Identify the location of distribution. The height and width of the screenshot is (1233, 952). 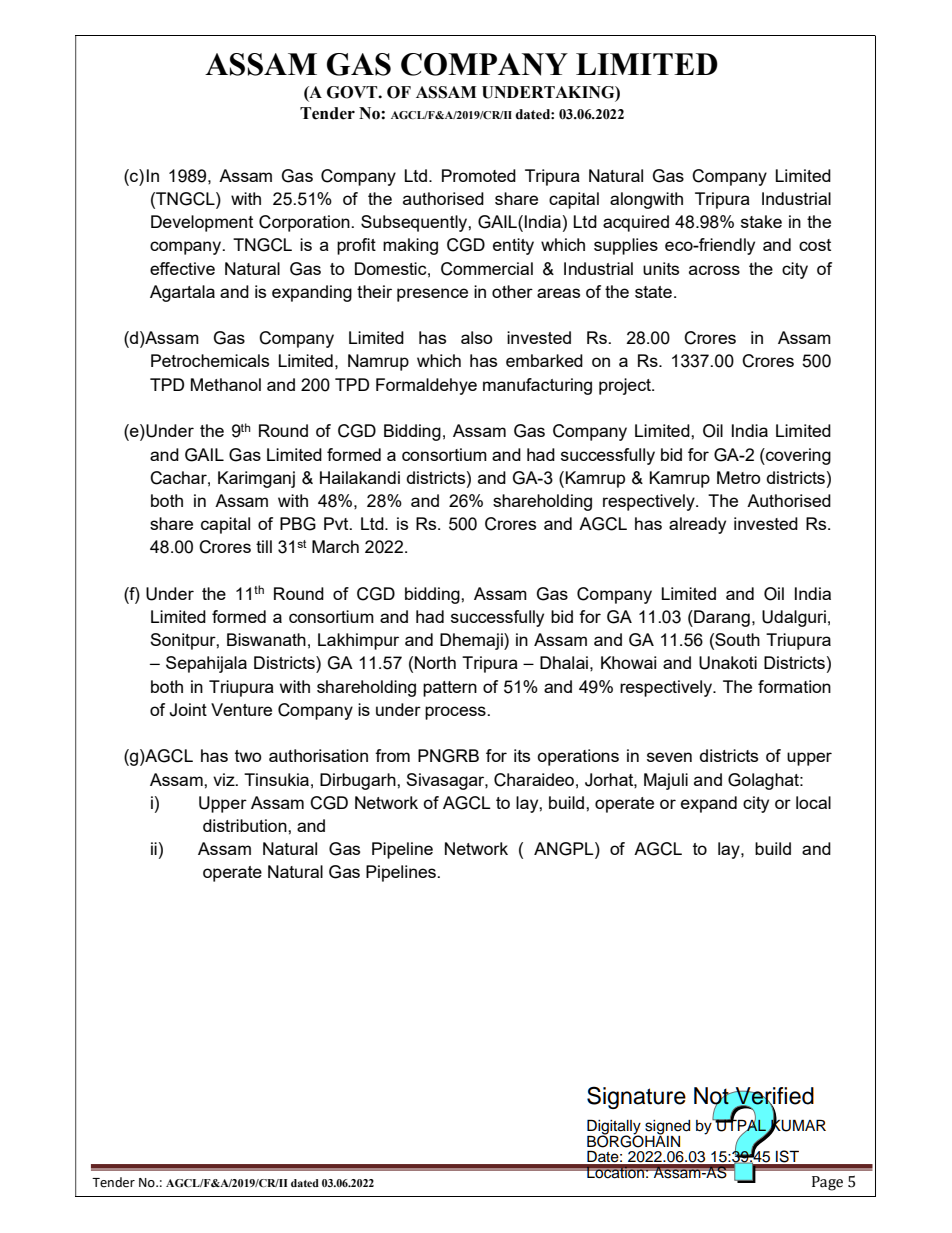
(246, 825).
